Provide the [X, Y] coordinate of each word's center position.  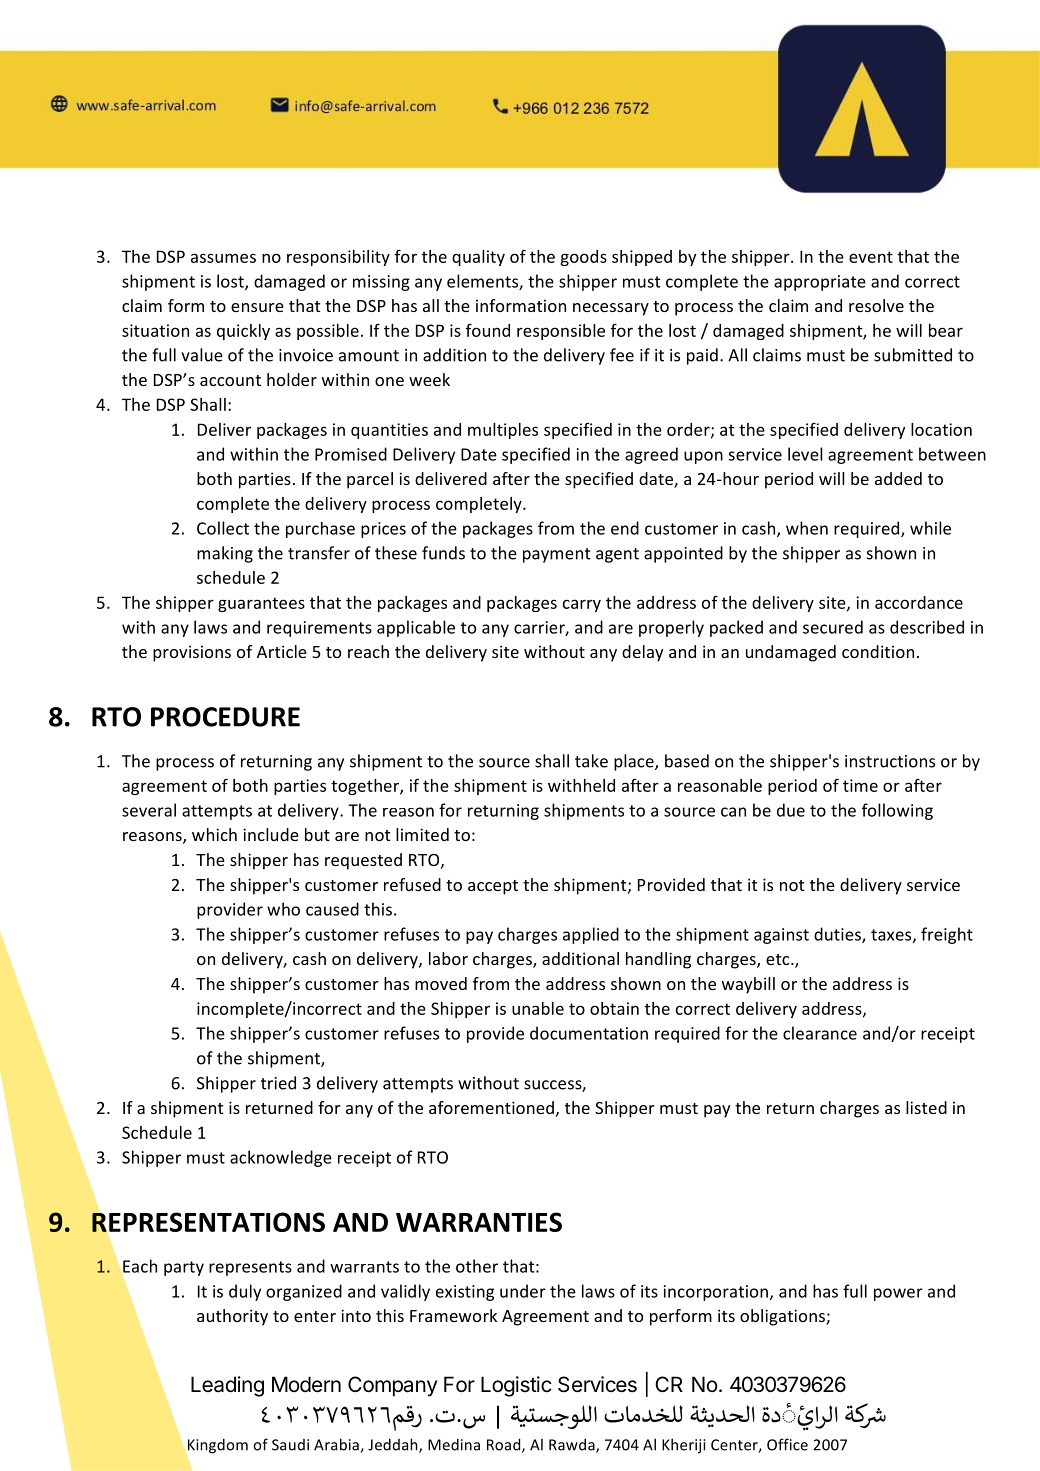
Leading [227, 1386]
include [271, 834]
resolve [876, 305]
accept [493, 887]
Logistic [516, 1386]
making [225, 554]
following [897, 811]
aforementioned [491, 1107]
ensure [257, 307]
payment [557, 555]
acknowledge [281, 1158]
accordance [919, 602]
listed [926, 1107]
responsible [561, 332]
